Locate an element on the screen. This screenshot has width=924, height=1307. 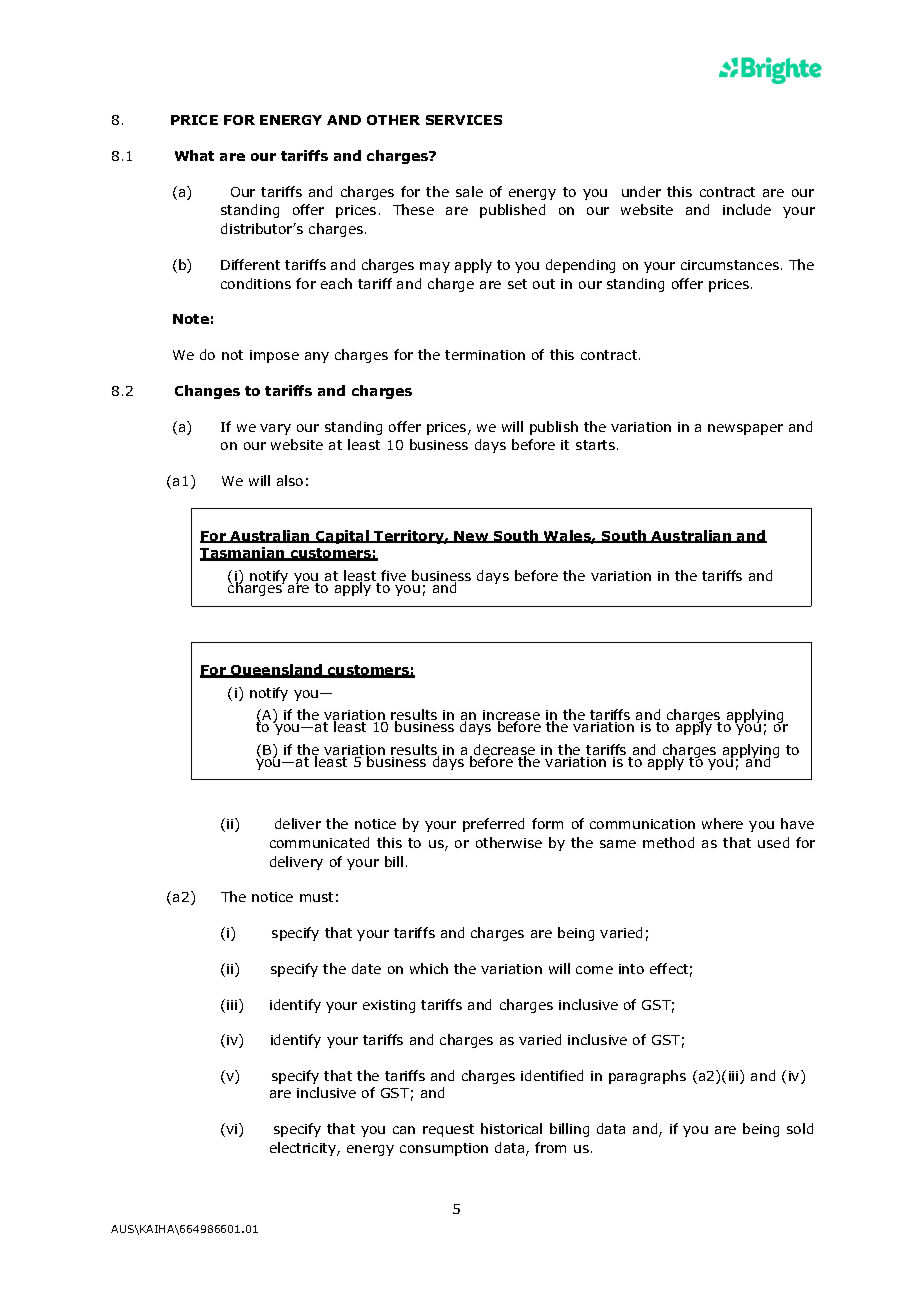
can is located at coordinates (404, 1130).
